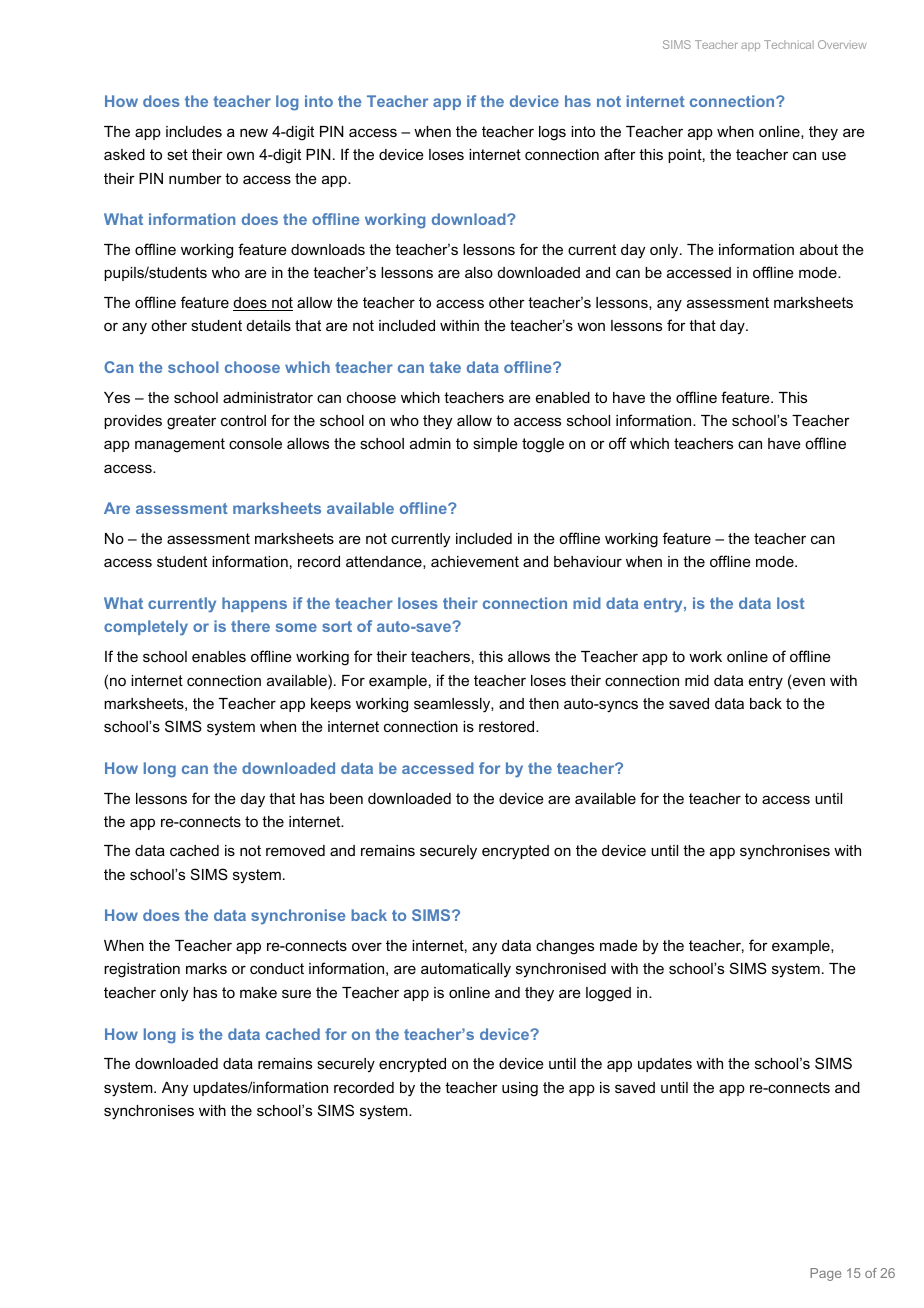 The height and width of the screenshot is (1308, 924). Describe the element at coordinates (495, 445) in the screenshot. I see `simple` at that location.
